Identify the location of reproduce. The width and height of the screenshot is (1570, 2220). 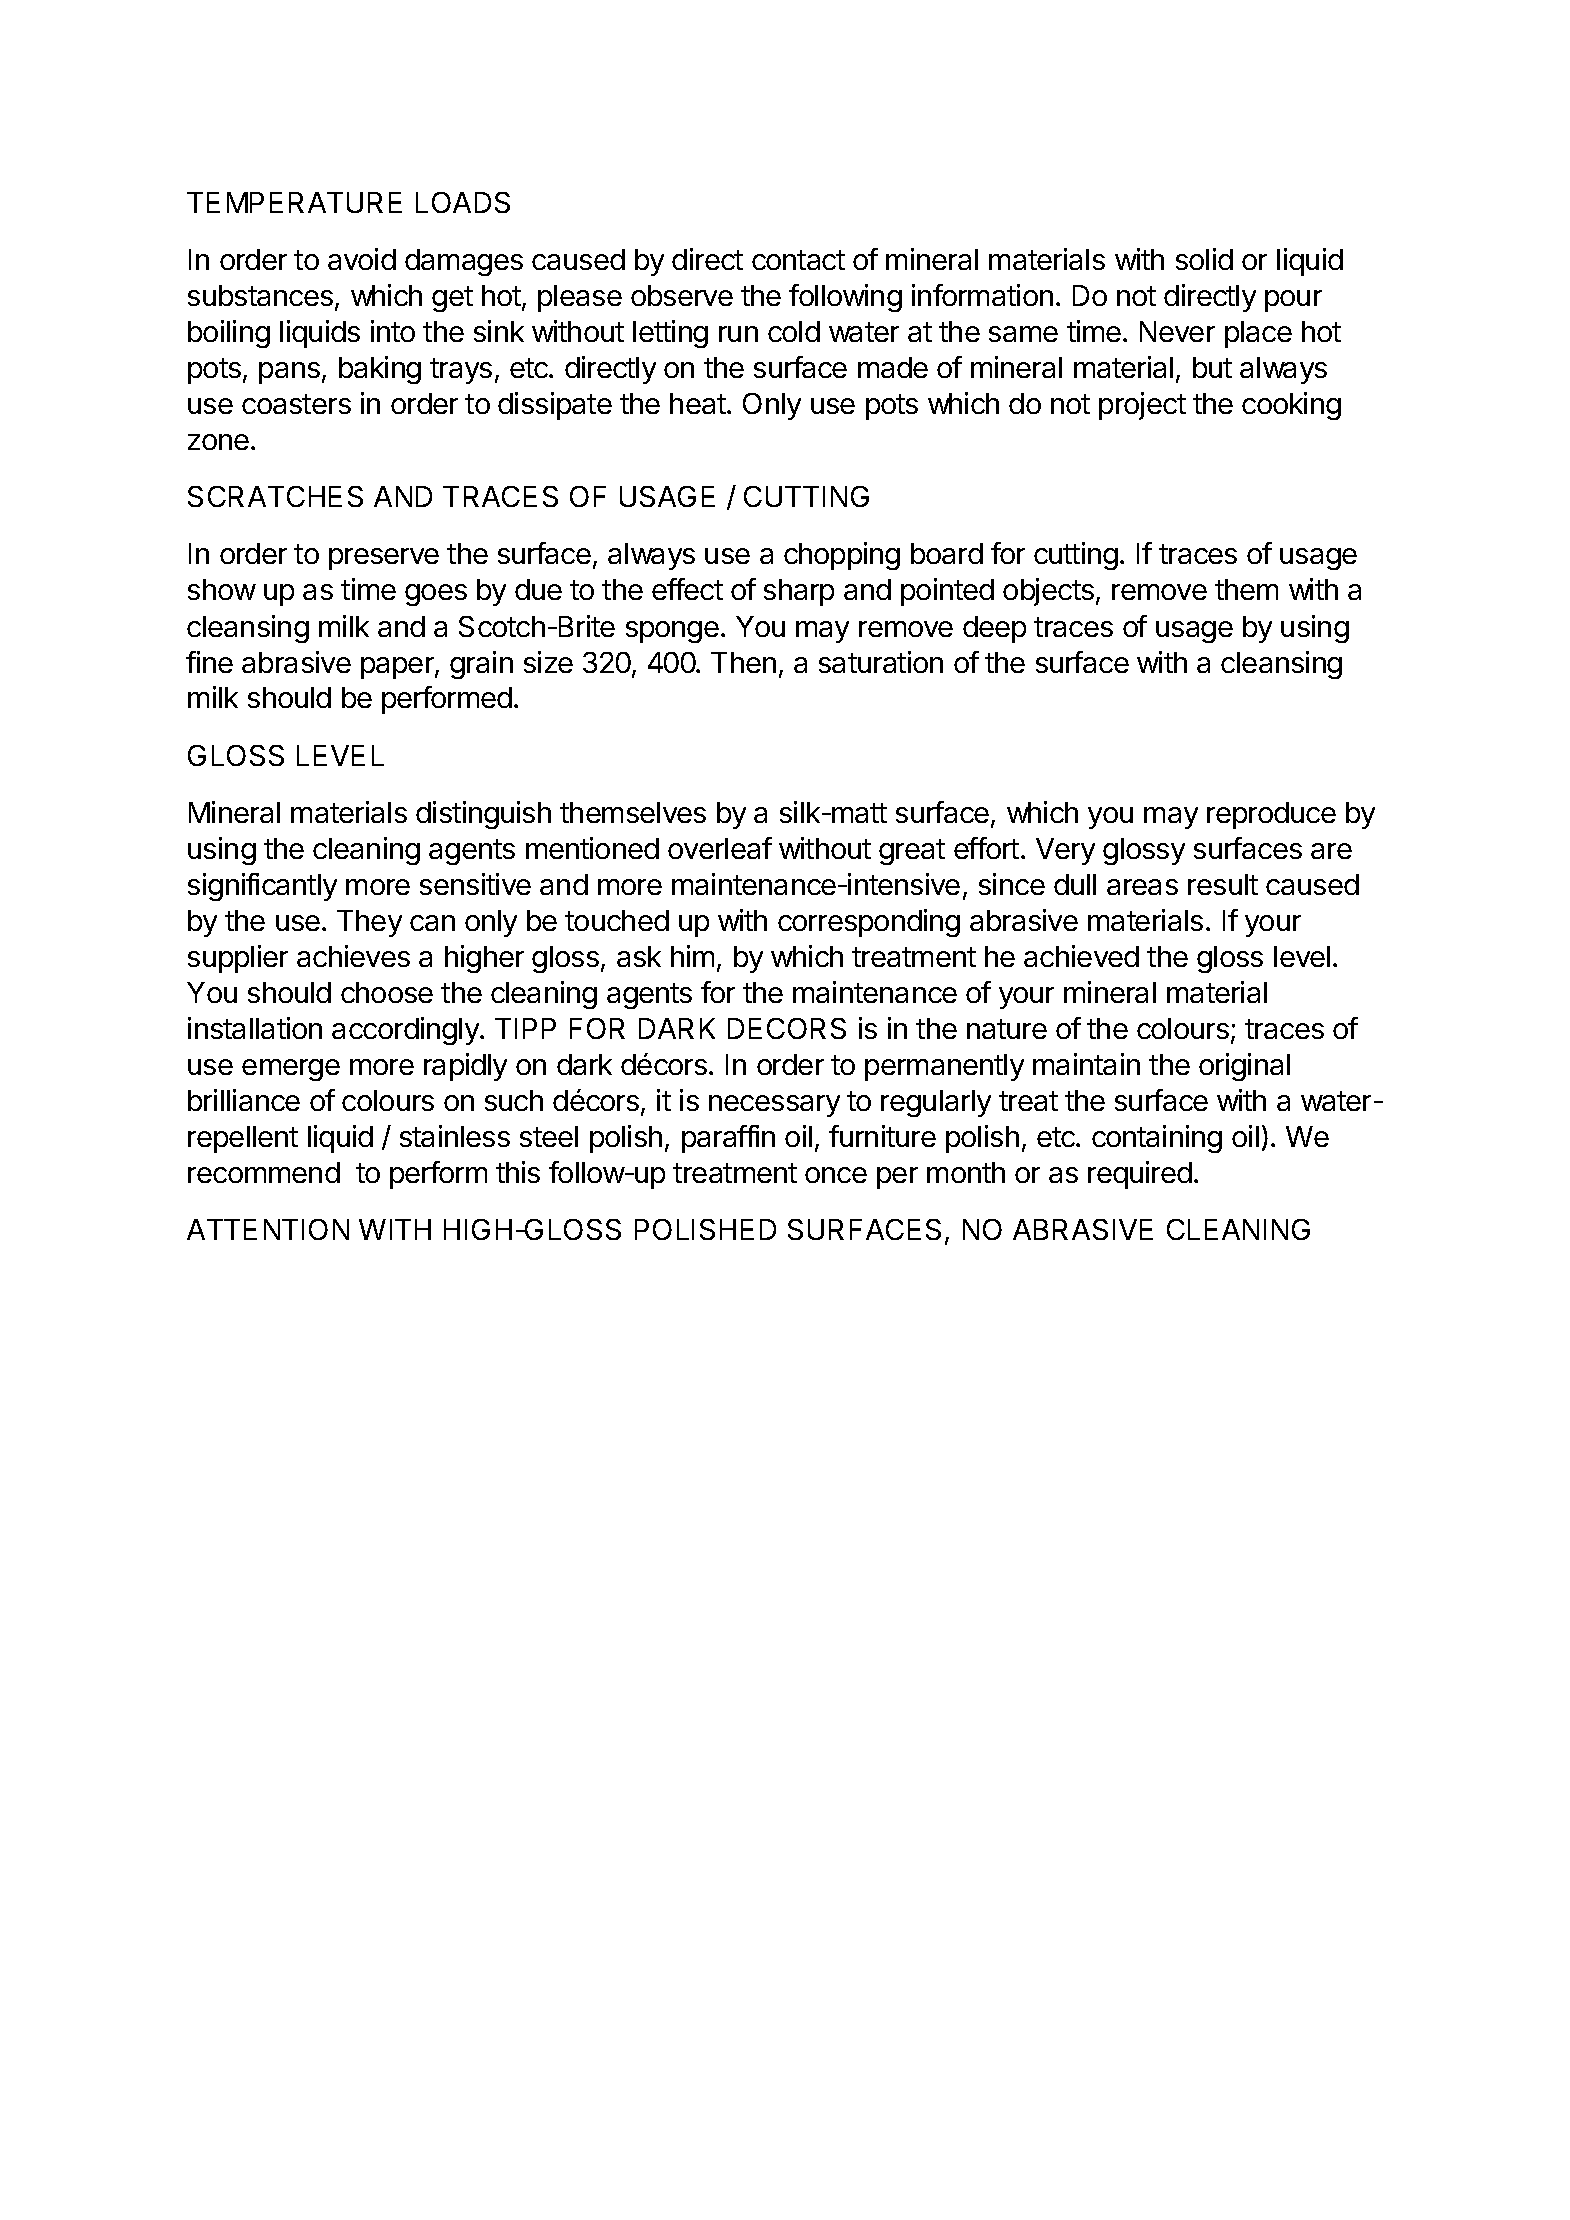
(1271, 815).
